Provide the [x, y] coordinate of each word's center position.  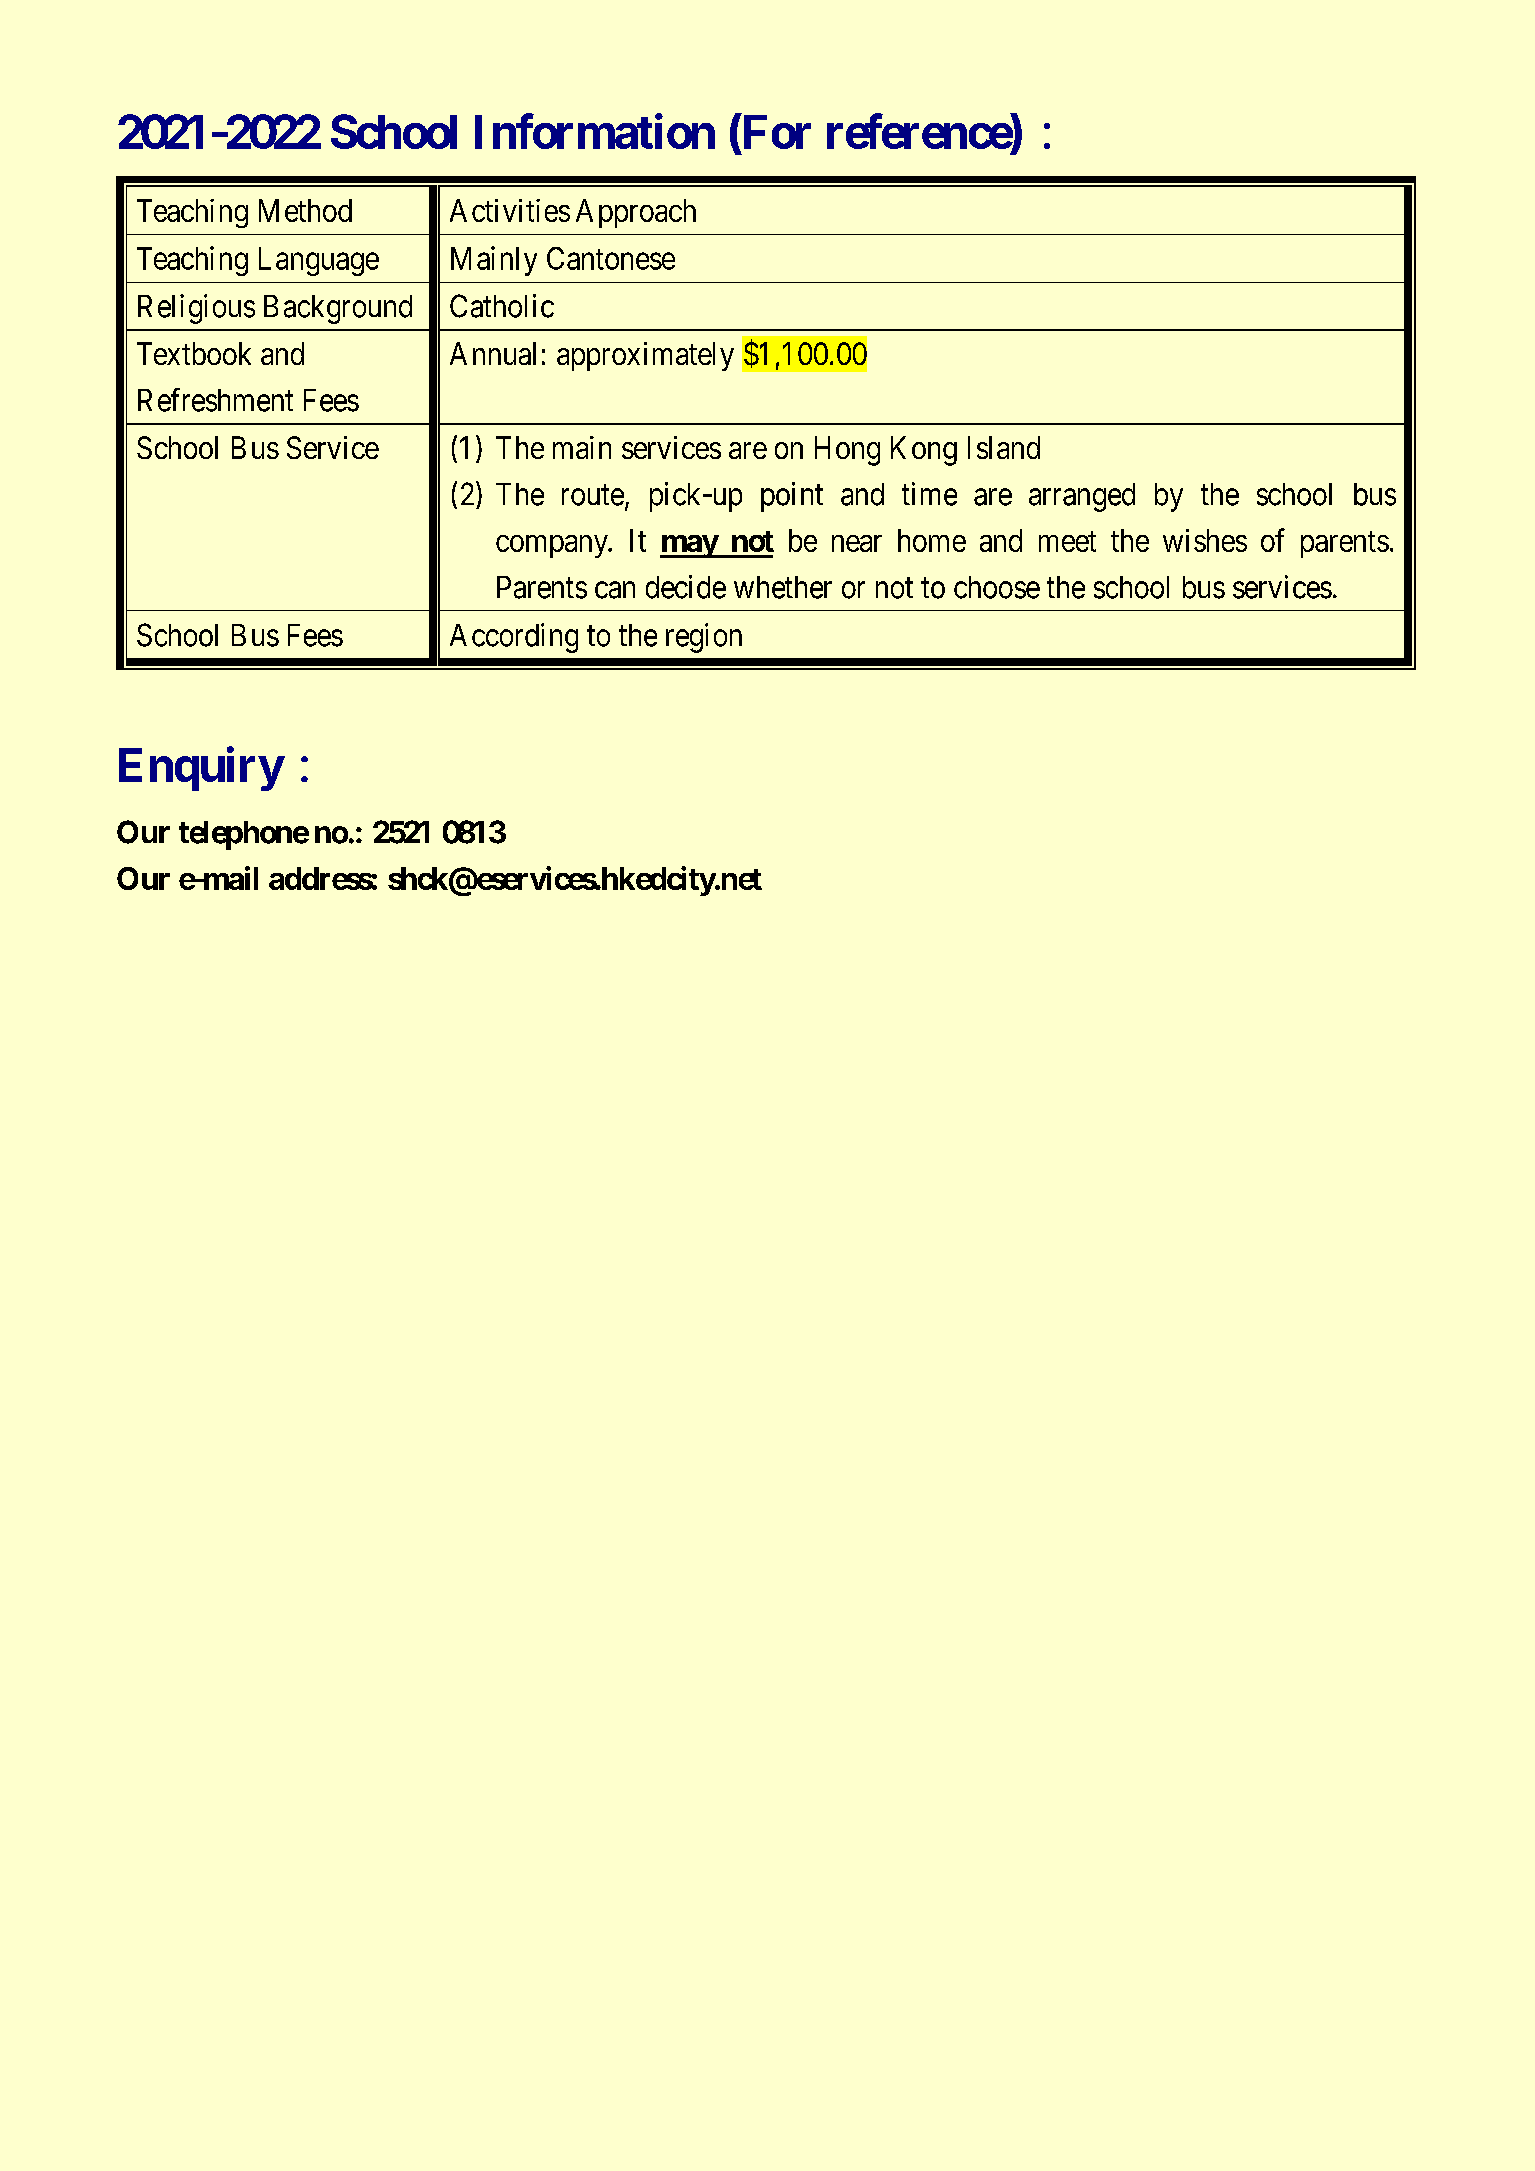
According [514, 638]
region [704, 638]
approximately [645, 356]
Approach [636, 213]
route [593, 495]
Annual [493, 353]
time [929, 494]
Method [305, 210]
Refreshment [215, 400]
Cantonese [611, 258]
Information [595, 131]
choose [997, 587]
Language [319, 261]
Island [1004, 447]
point [792, 497]
